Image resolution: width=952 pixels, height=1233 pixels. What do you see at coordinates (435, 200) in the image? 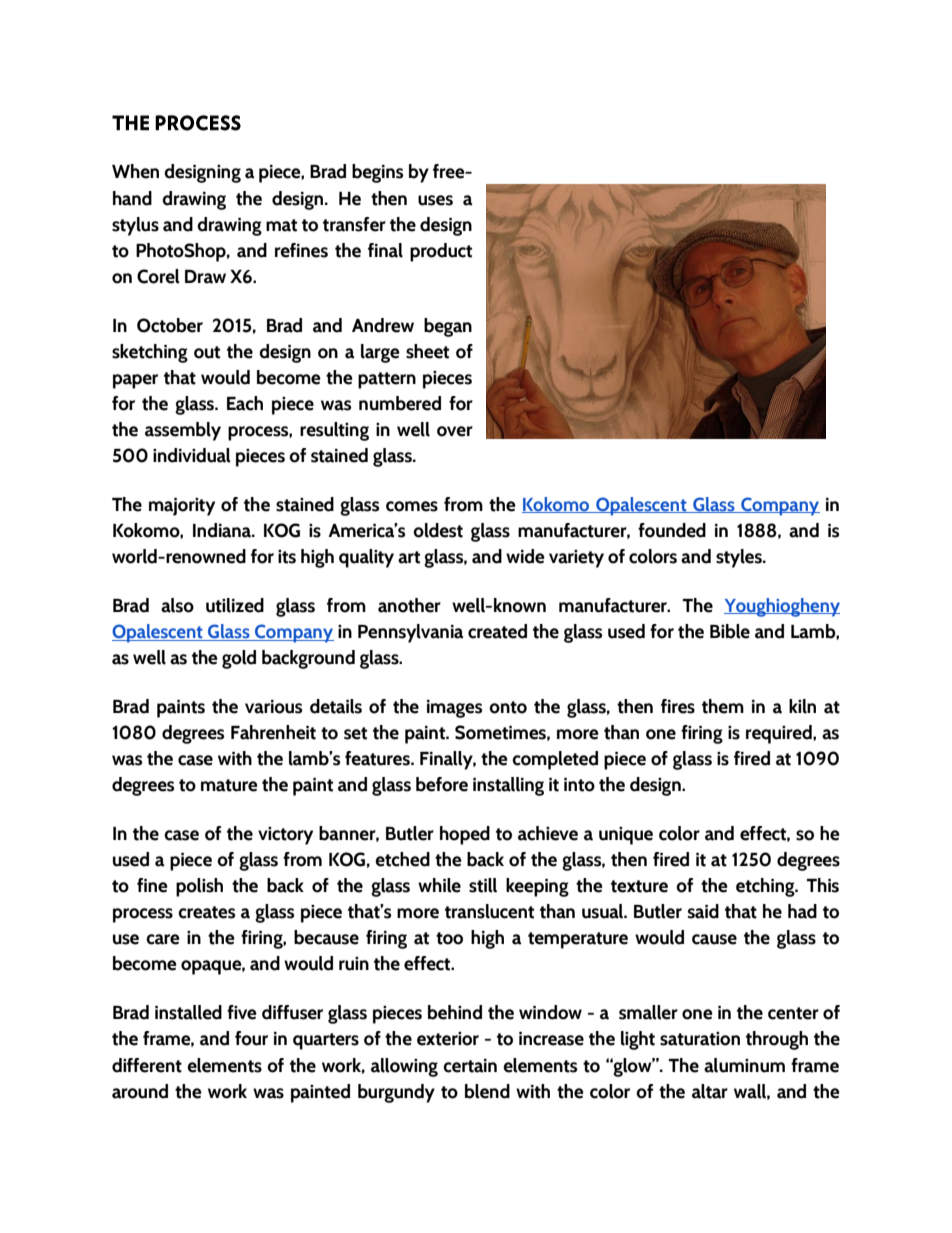
I see `uses` at bounding box center [435, 200].
